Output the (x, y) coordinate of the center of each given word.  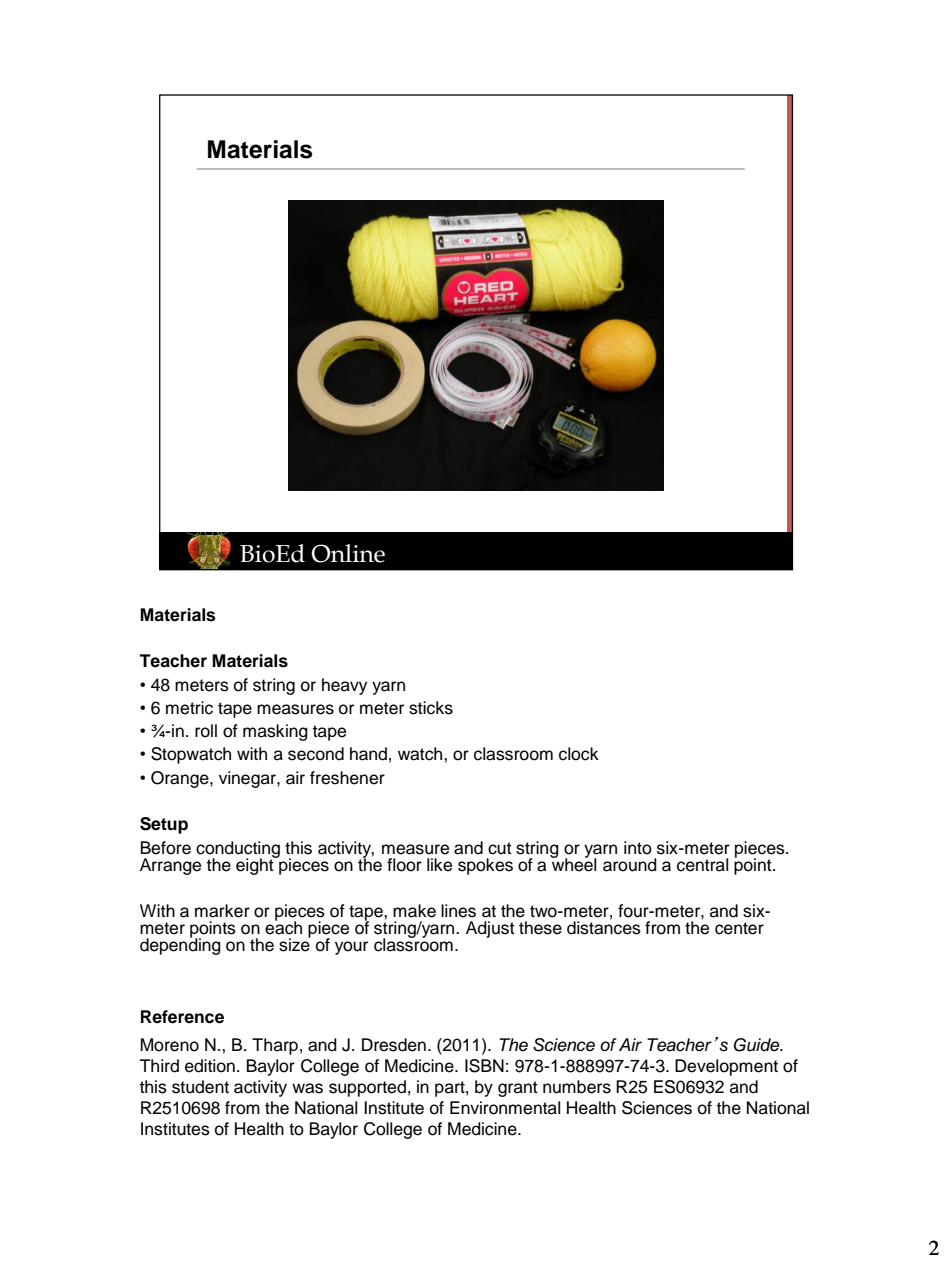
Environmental (505, 1108)
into (638, 848)
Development (726, 1067)
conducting (238, 850)
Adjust (490, 929)
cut (500, 848)
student (200, 1087)
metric (189, 708)
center (739, 928)
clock (579, 754)
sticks (431, 708)
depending (180, 945)
